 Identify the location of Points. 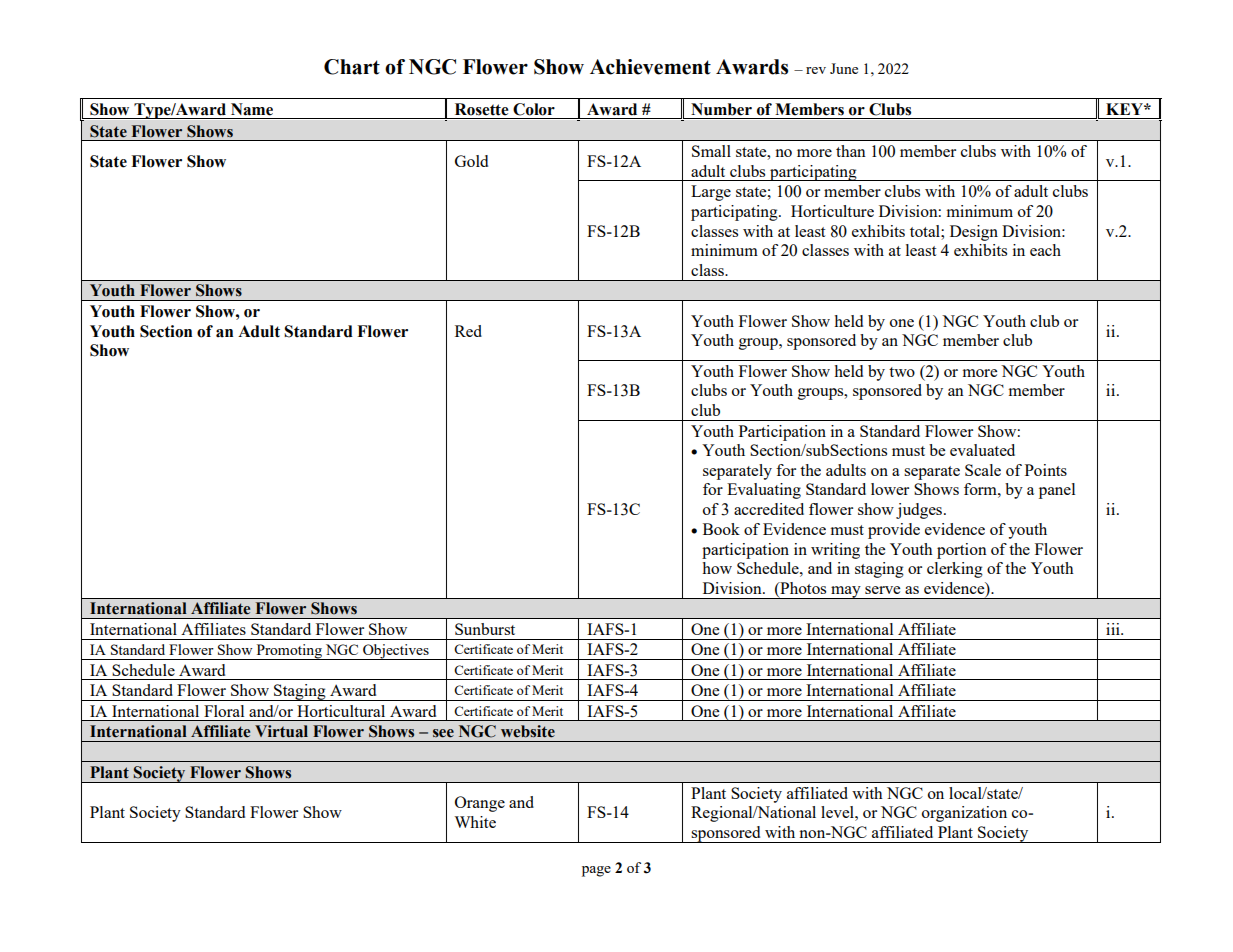
(1046, 470).
